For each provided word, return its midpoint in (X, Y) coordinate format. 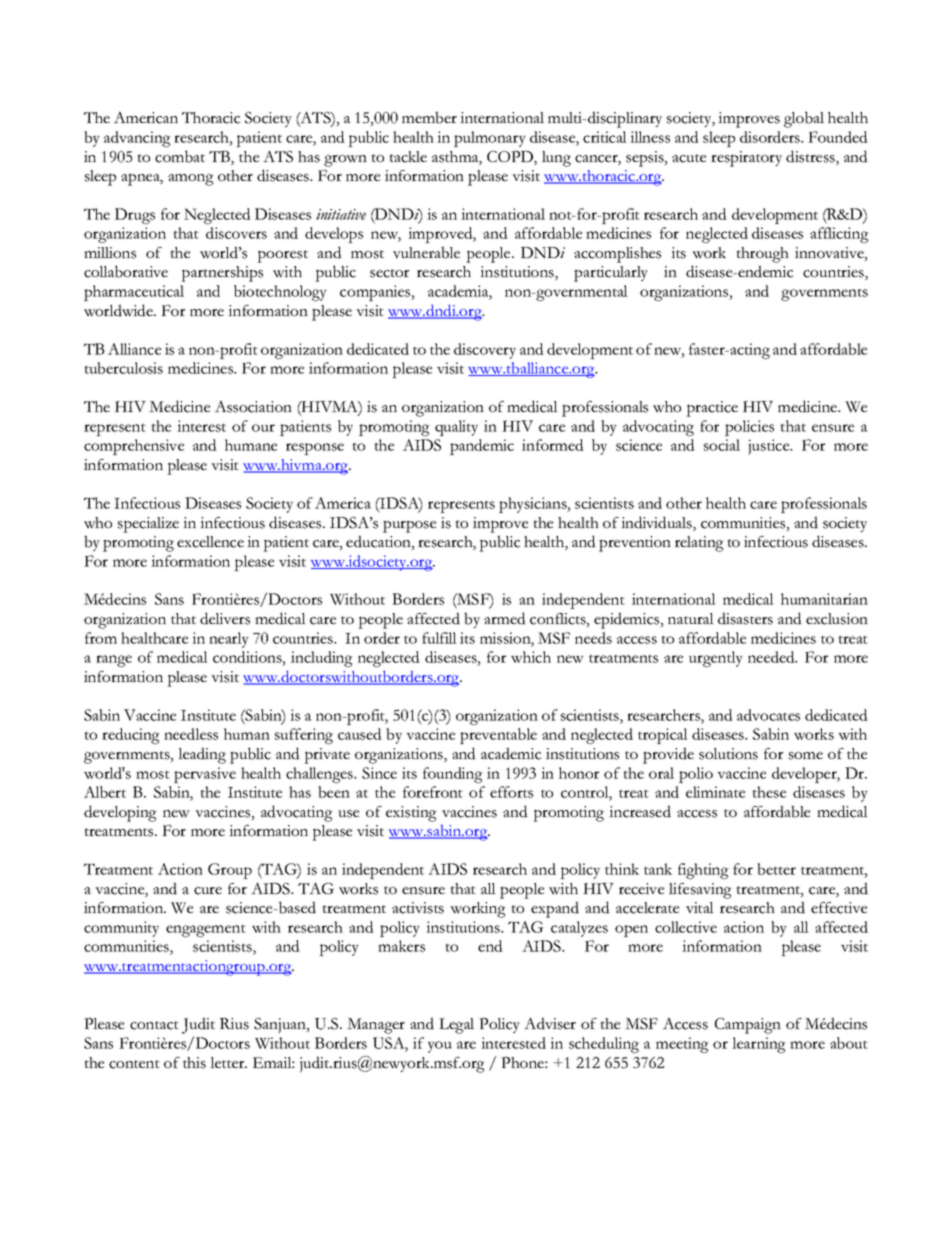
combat (180, 156)
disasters (745, 618)
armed (505, 618)
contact (154, 1025)
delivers (225, 618)
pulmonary (490, 139)
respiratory (746, 159)
